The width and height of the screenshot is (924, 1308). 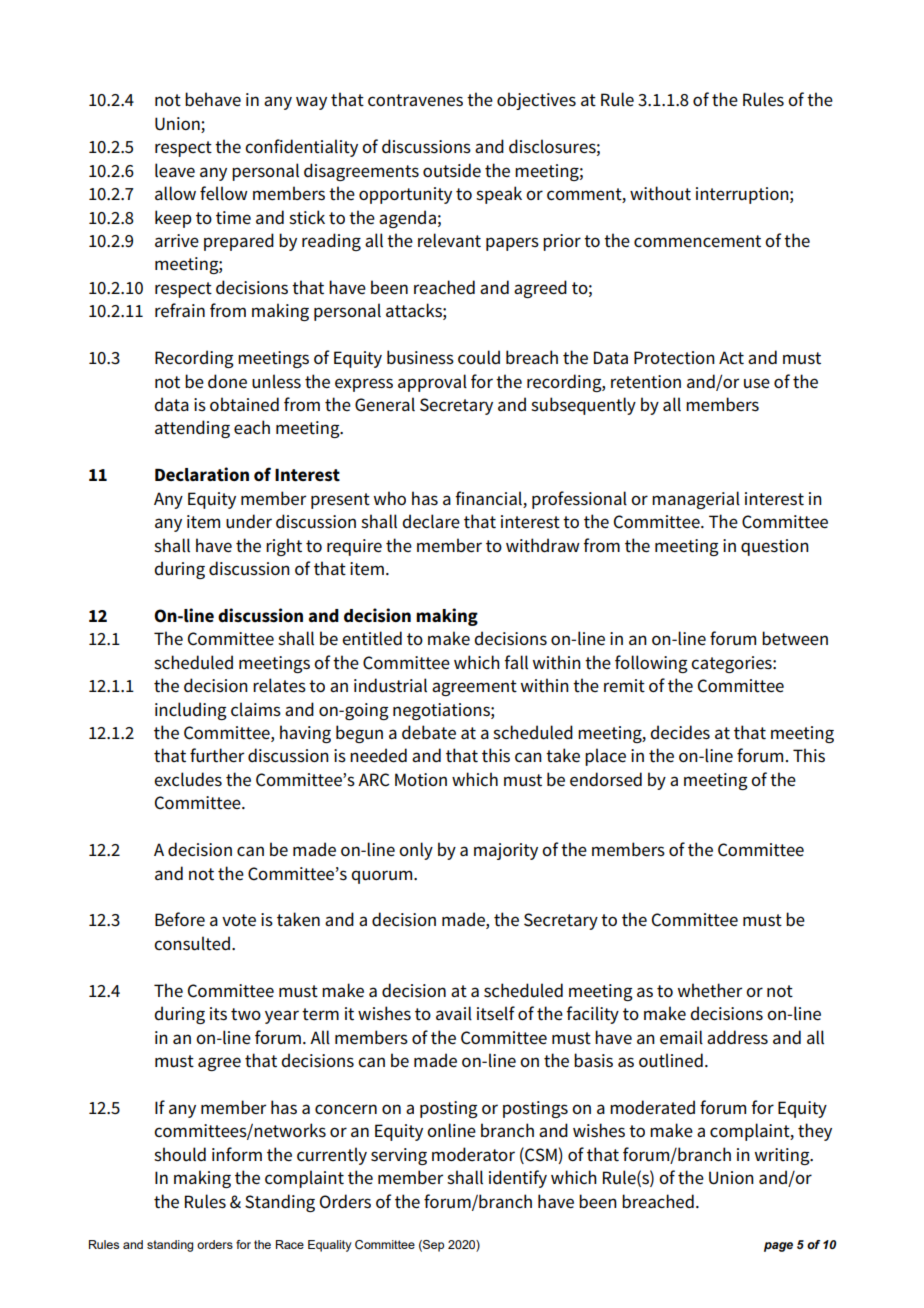 I want to click on without, so click(x=660, y=193).
